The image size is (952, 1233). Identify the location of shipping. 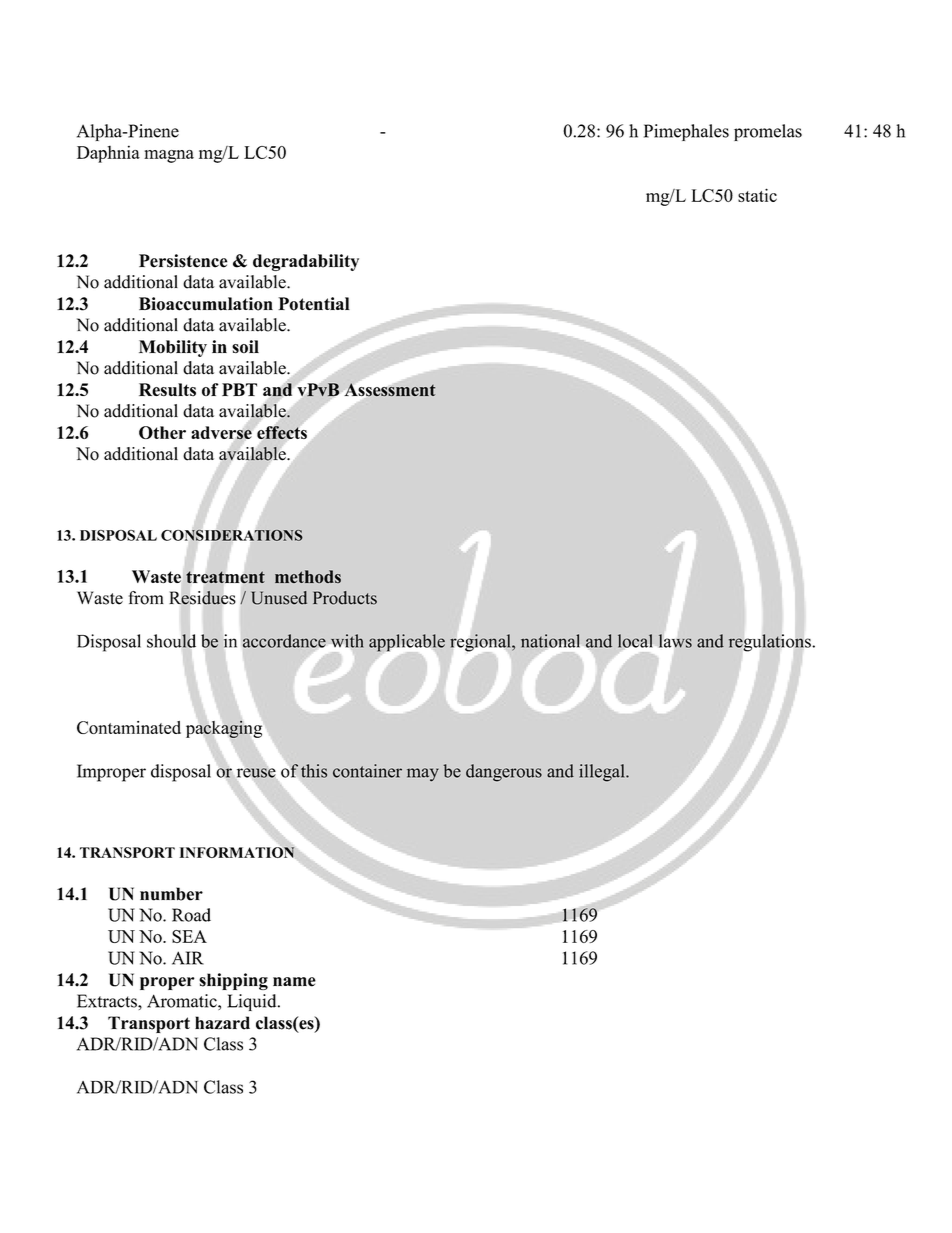
(233, 981).
